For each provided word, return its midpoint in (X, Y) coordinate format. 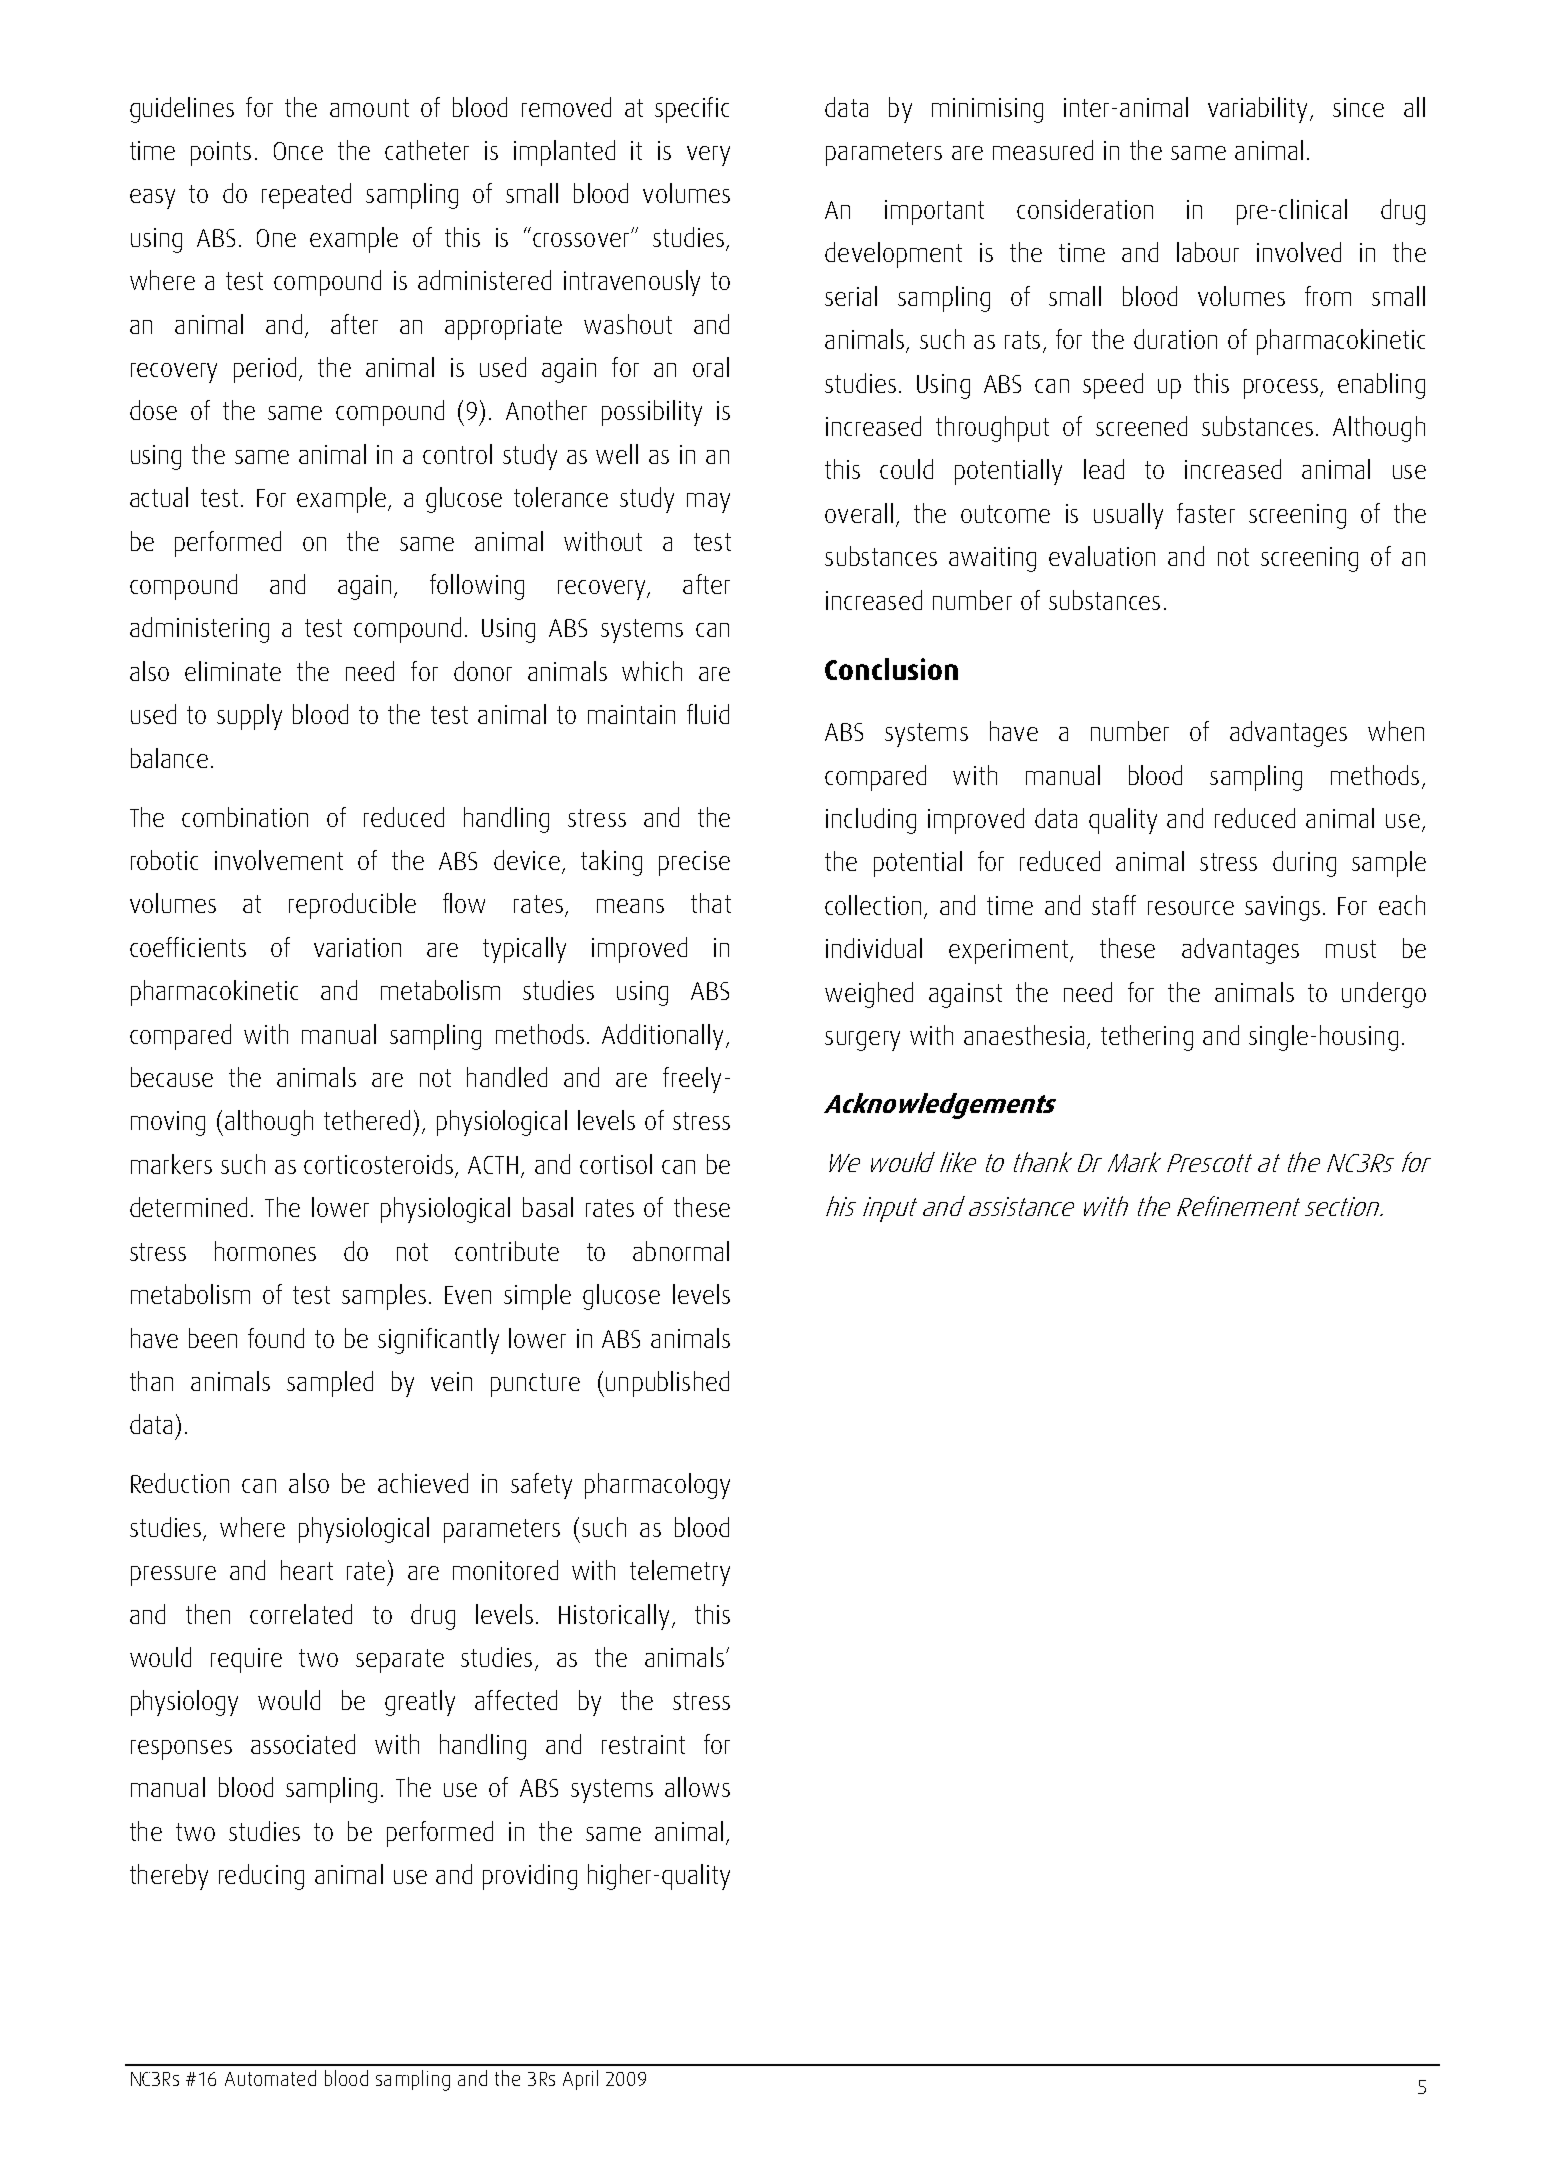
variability (1257, 110)
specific (692, 110)
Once (298, 151)
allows (697, 1787)
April (580, 2080)
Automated (270, 2078)
